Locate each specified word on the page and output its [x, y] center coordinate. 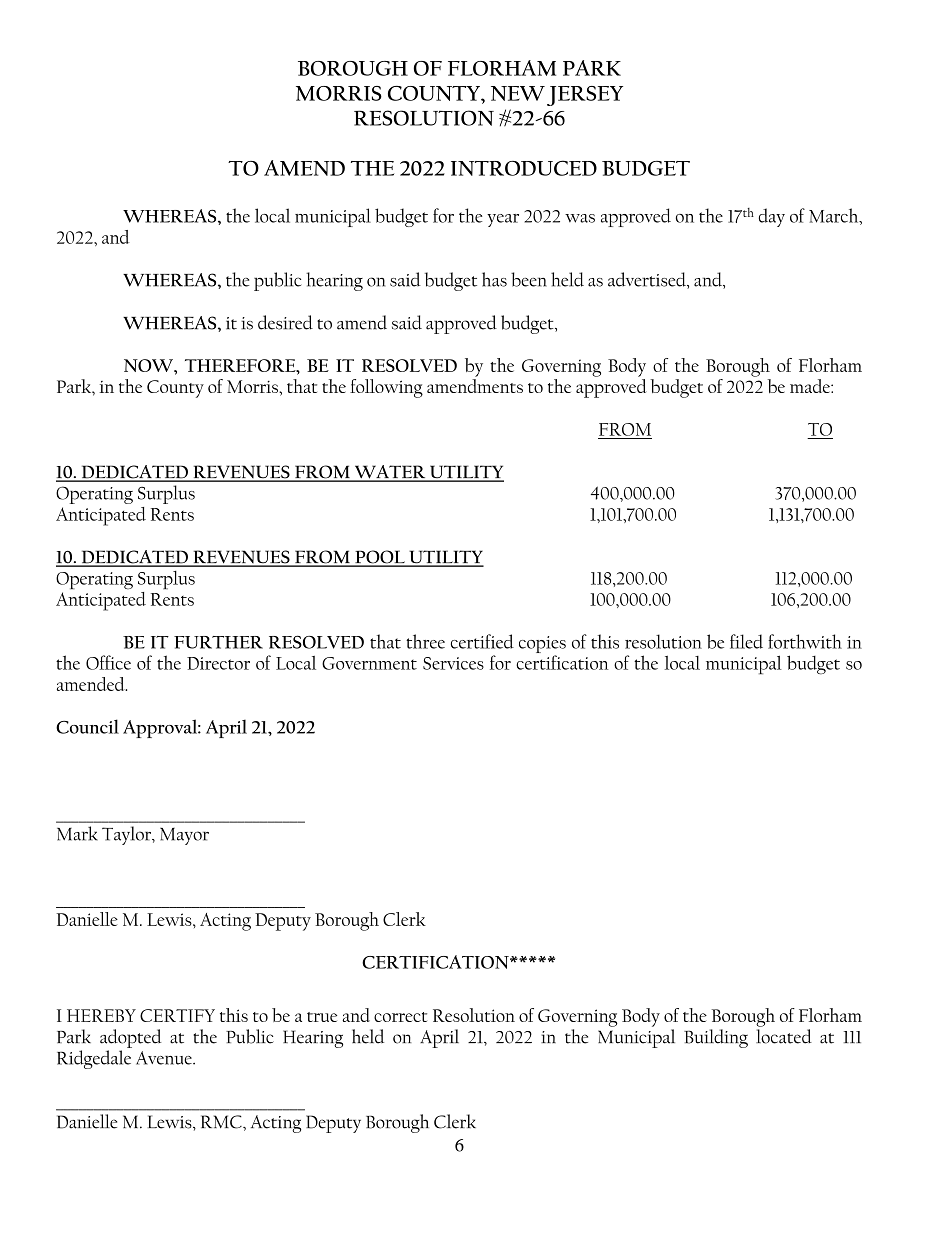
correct [400, 1017]
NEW [518, 93]
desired [285, 322]
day [772, 217]
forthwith [805, 641]
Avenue [165, 1058]
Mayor [184, 836]
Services [453, 663]
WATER [390, 473]
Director [218, 663]
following [386, 388]
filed [746, 641]
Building [716, 1038]
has [494, 279]
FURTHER [218, 642]
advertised [648, 280]
